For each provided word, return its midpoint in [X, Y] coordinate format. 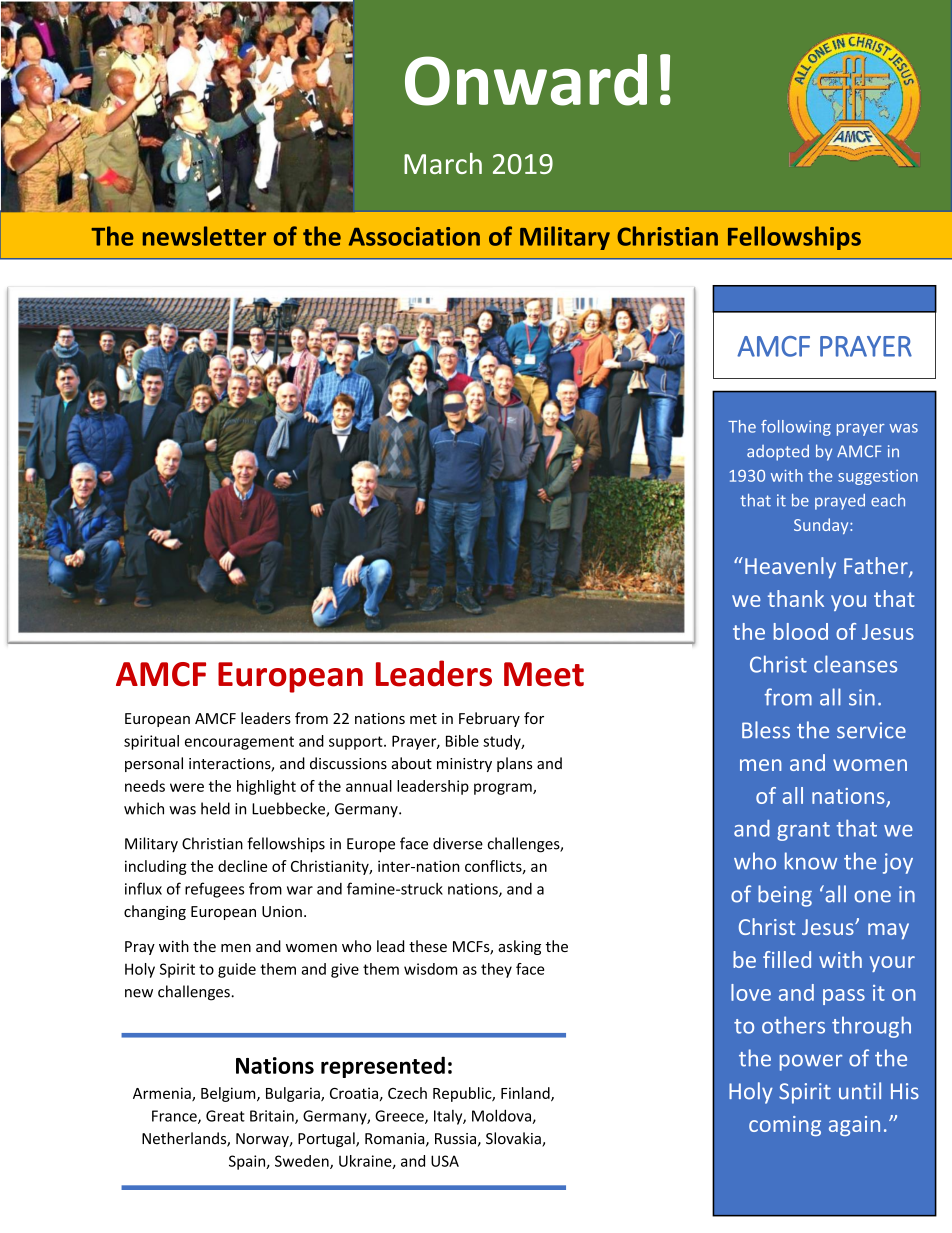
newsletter [204, 236]
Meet [544, 674]
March [443, 163]
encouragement [239, 743]
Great [225, 1116]
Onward [526, 80]
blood [801, 631]
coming [785, 1126]
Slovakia [514, 1139]
